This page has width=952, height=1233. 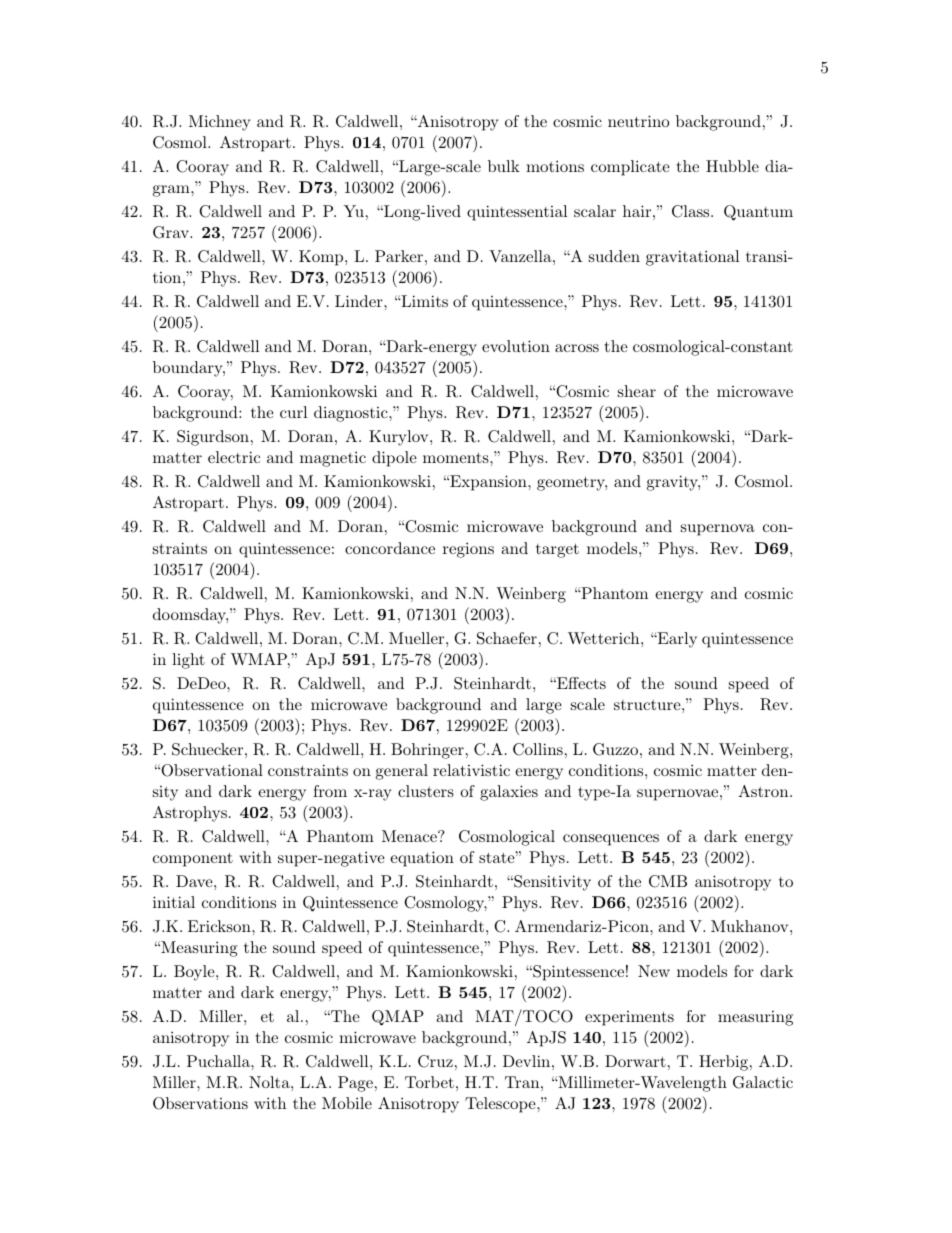 I want to click on Schaefer, so click(x=507, y=638).
